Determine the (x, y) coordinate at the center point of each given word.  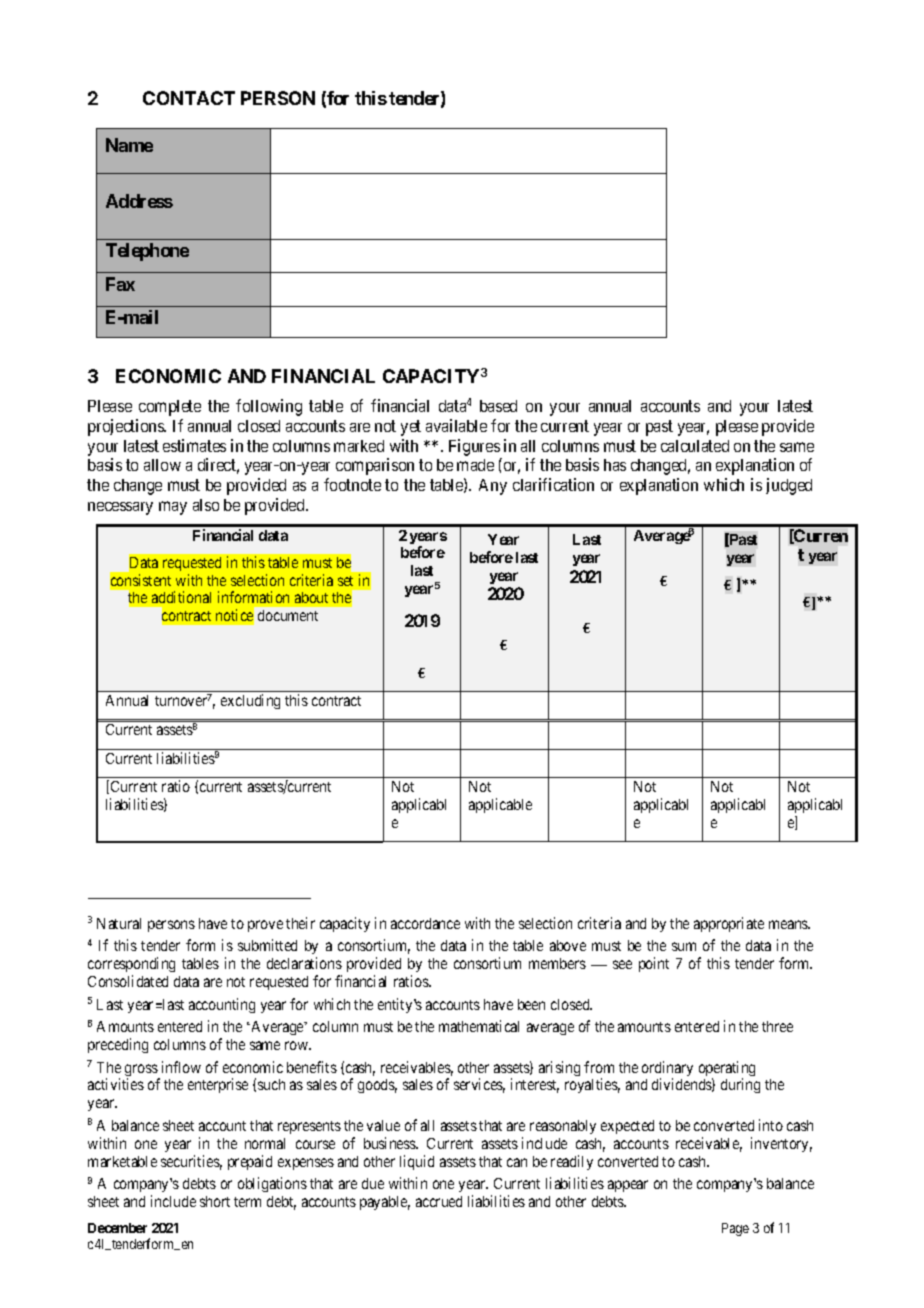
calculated (695, 446)
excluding (250, 701)
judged (789, 486)
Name (129, 145)
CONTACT (189, 98)
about (311, 597)
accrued (439, 1201)
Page (735, 1229)
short (215, 1201)
